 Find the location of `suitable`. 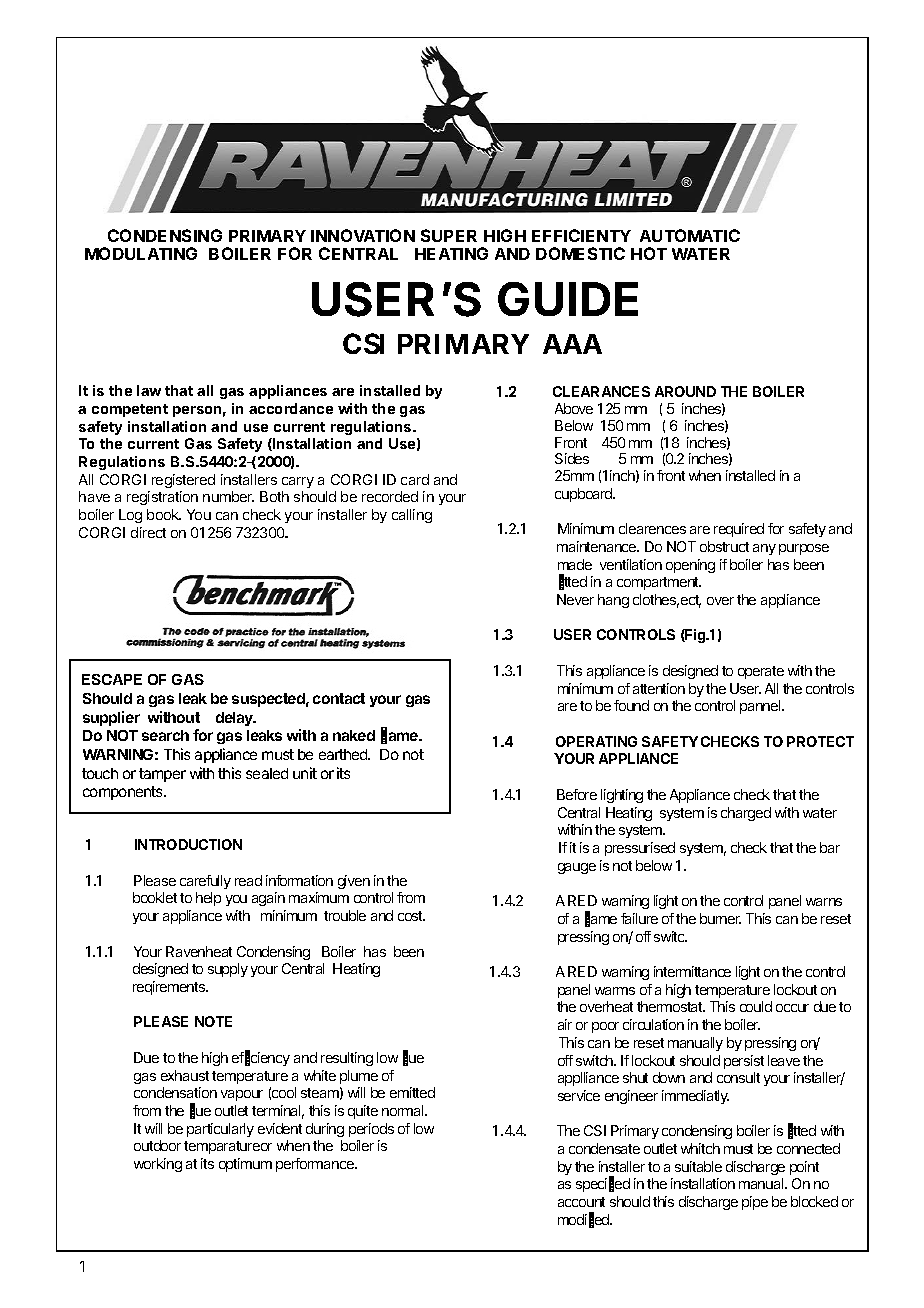

suitable is located at coordinates (698, 1166).
